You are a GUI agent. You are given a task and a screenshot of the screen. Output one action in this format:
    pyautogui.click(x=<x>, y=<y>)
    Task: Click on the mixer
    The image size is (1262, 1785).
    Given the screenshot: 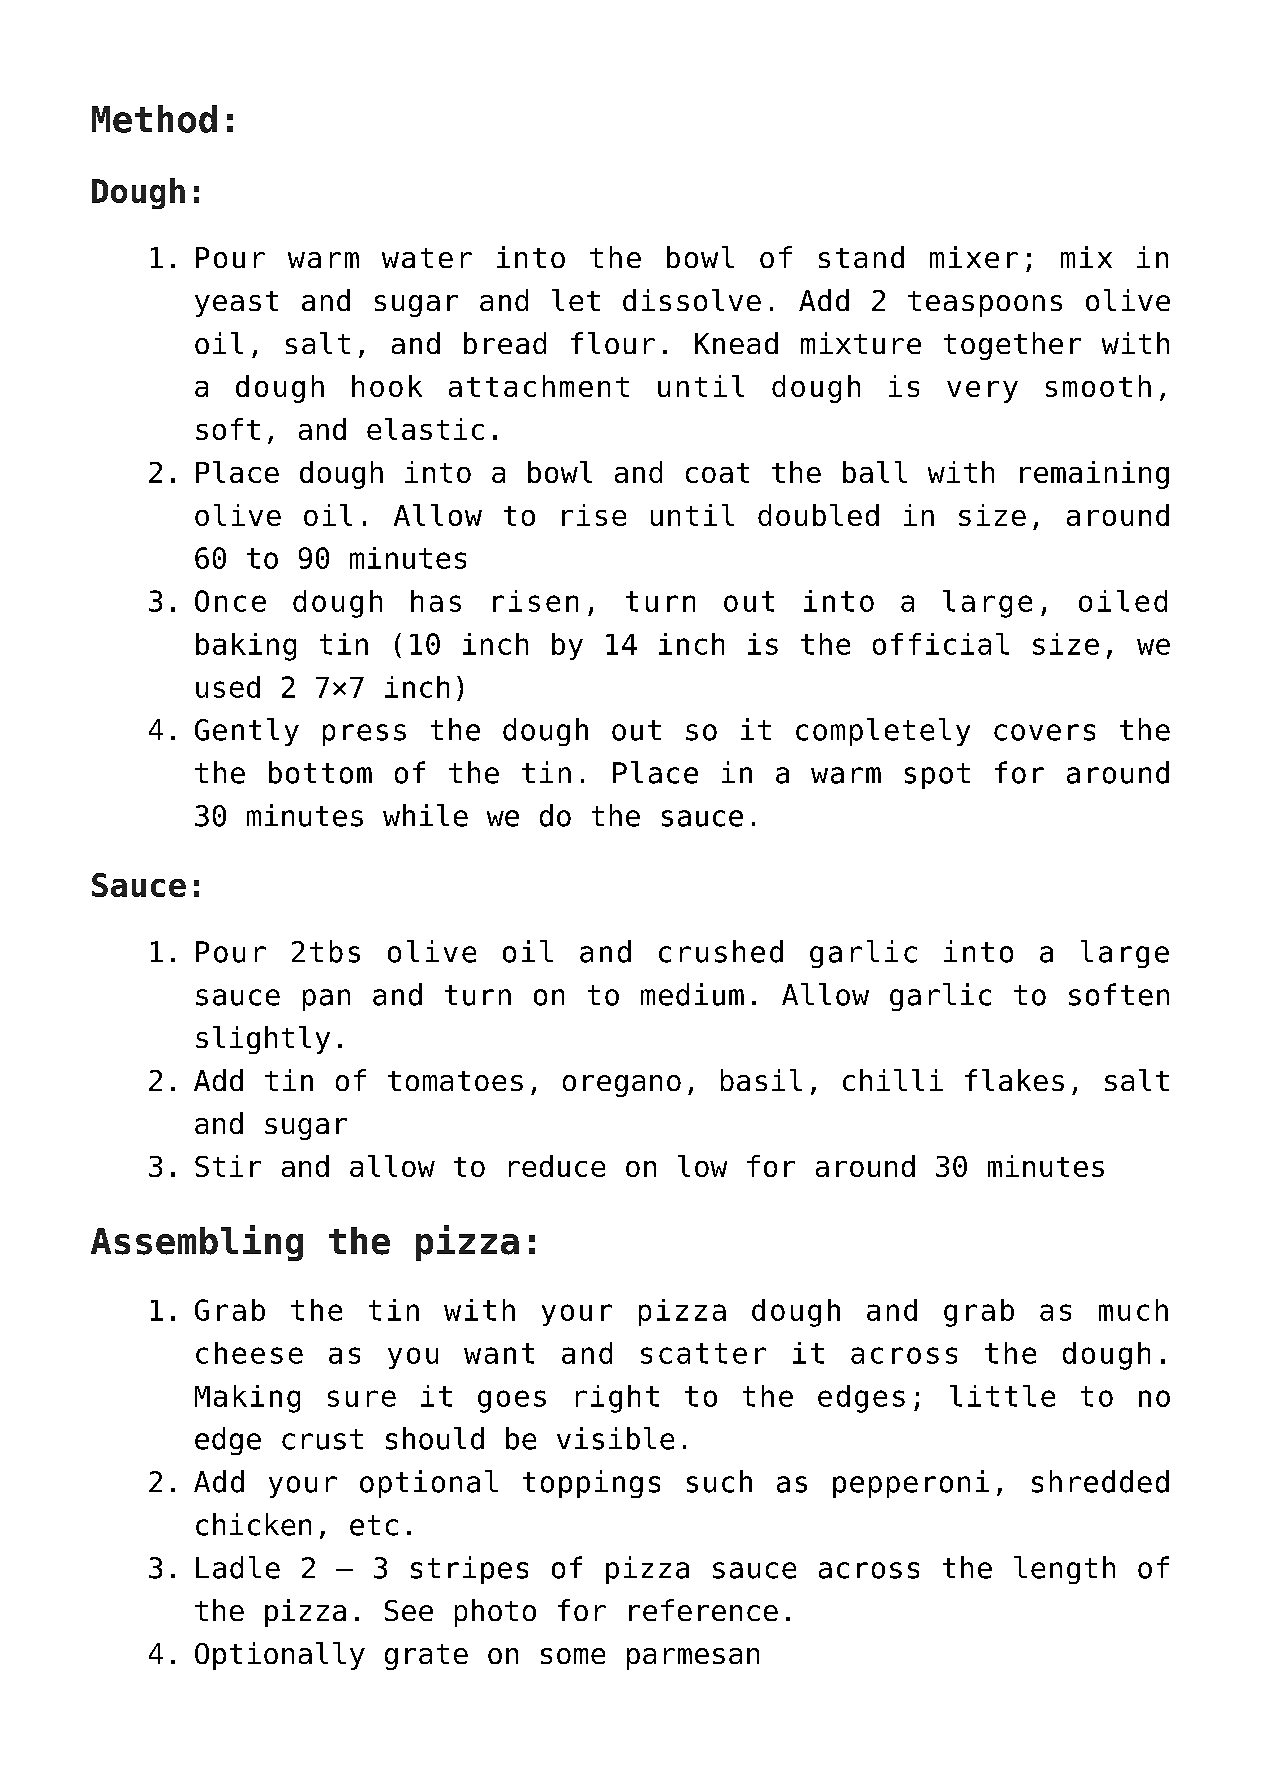 What is the action you would take?
    pyautogui.click(x=974, y=257)
